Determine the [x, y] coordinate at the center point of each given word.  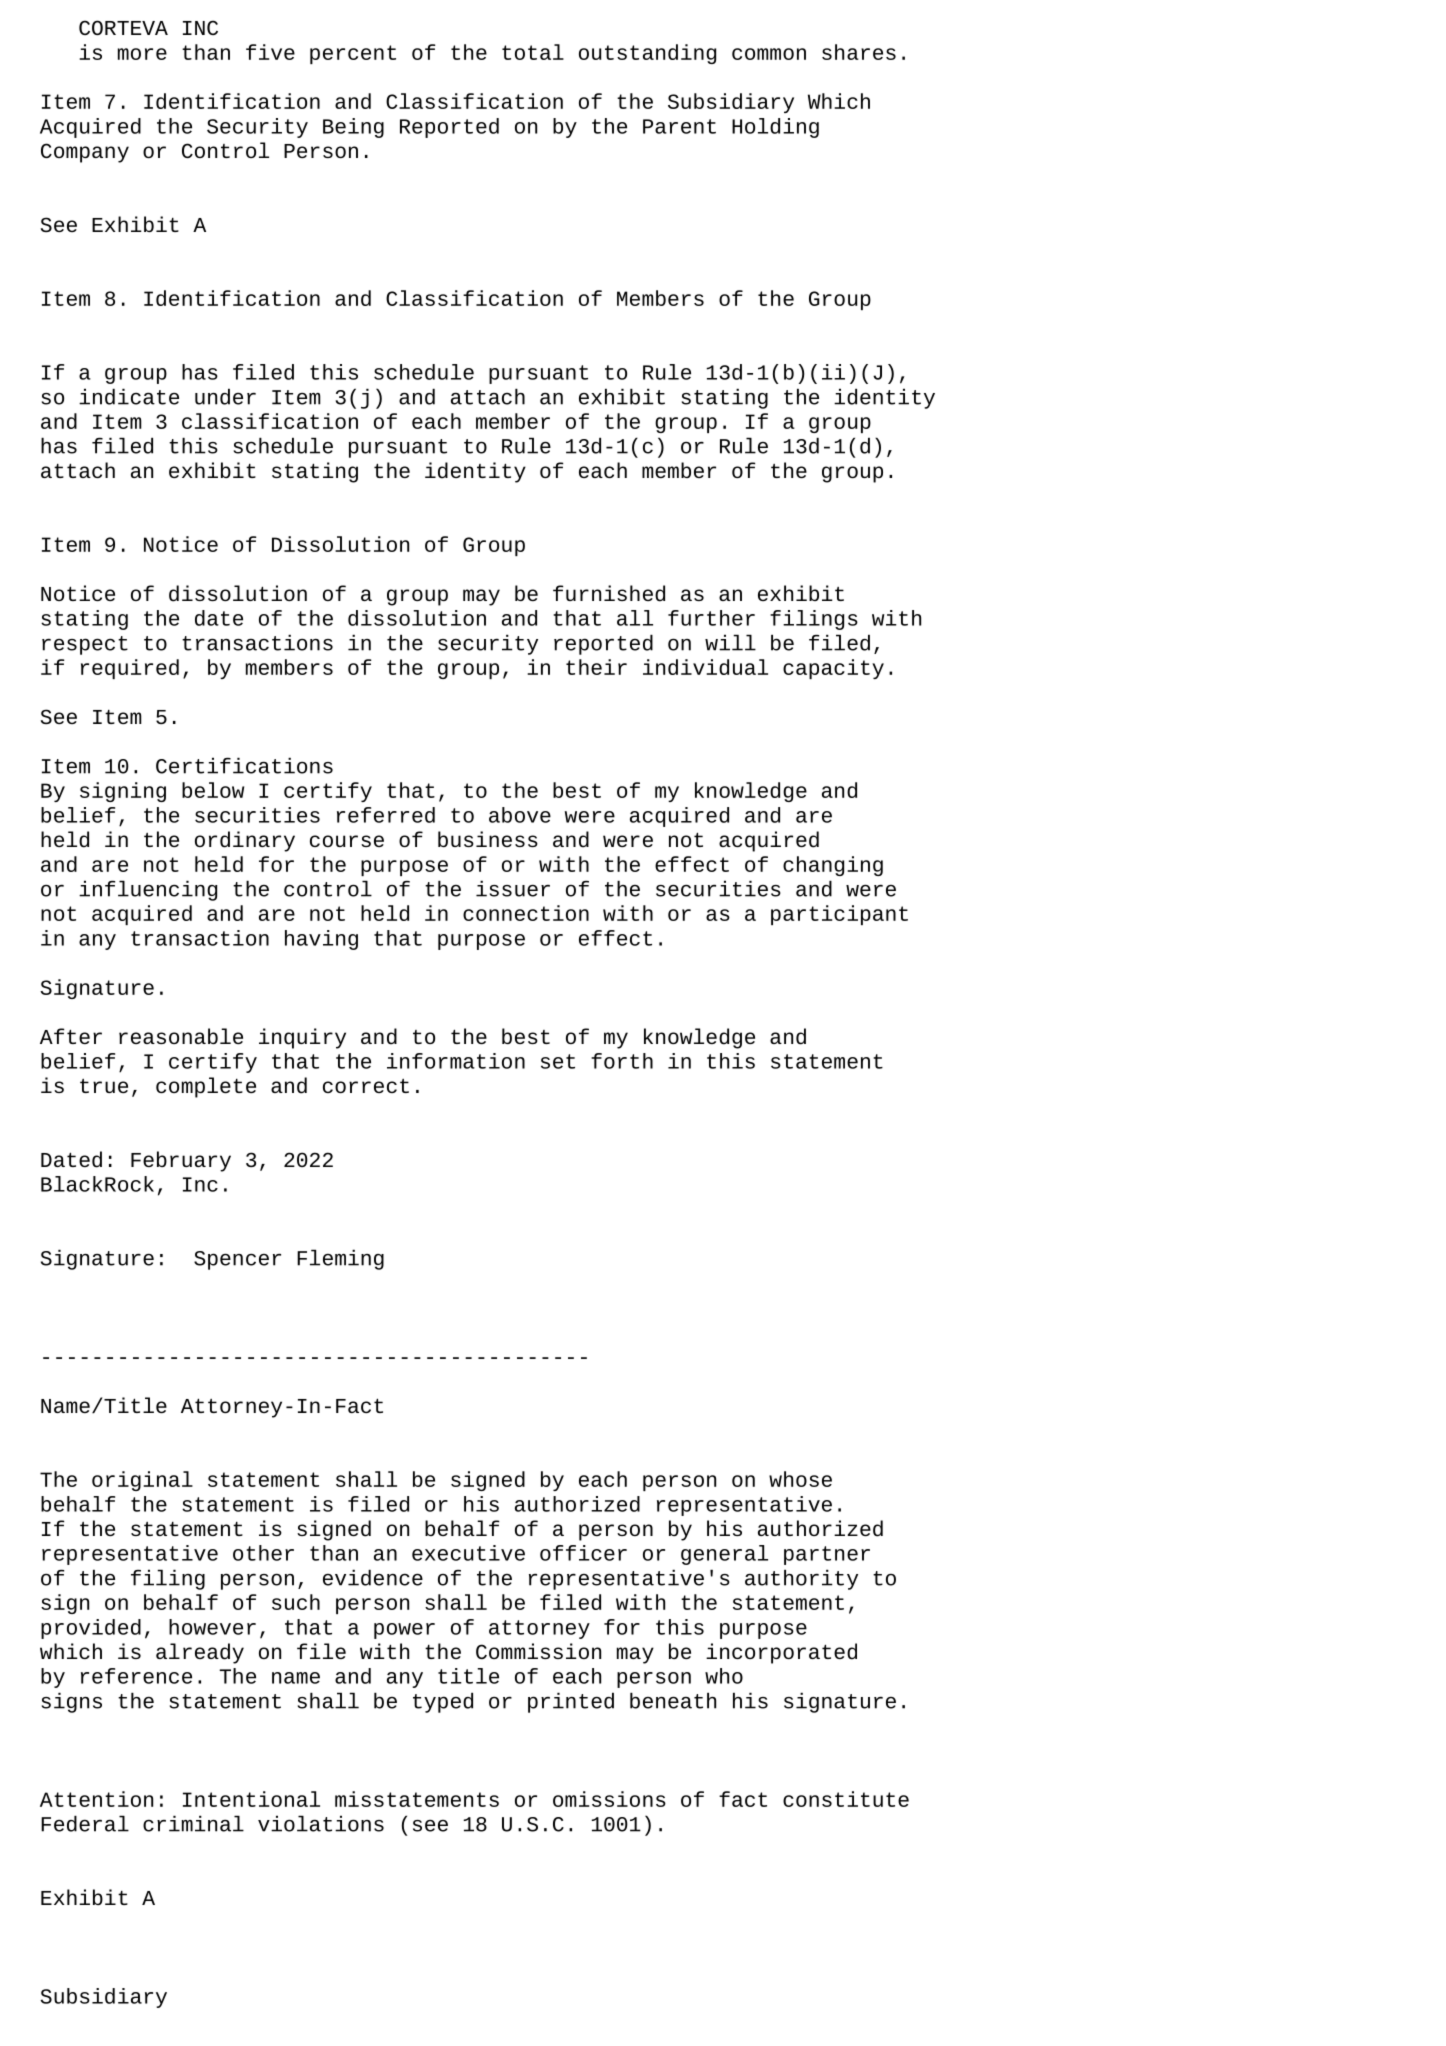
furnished [609, 593]
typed [443, 1702]
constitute [846, 1799]
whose [800, 1479]
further [711, 618]
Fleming [340, 1259]
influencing [148, 890]
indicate [129, 396]
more [142, 54]
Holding [775, 128]
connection [526, 913]
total [533, 52]
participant [839, 915]
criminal [193, 1823]
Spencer [237, 1260]
